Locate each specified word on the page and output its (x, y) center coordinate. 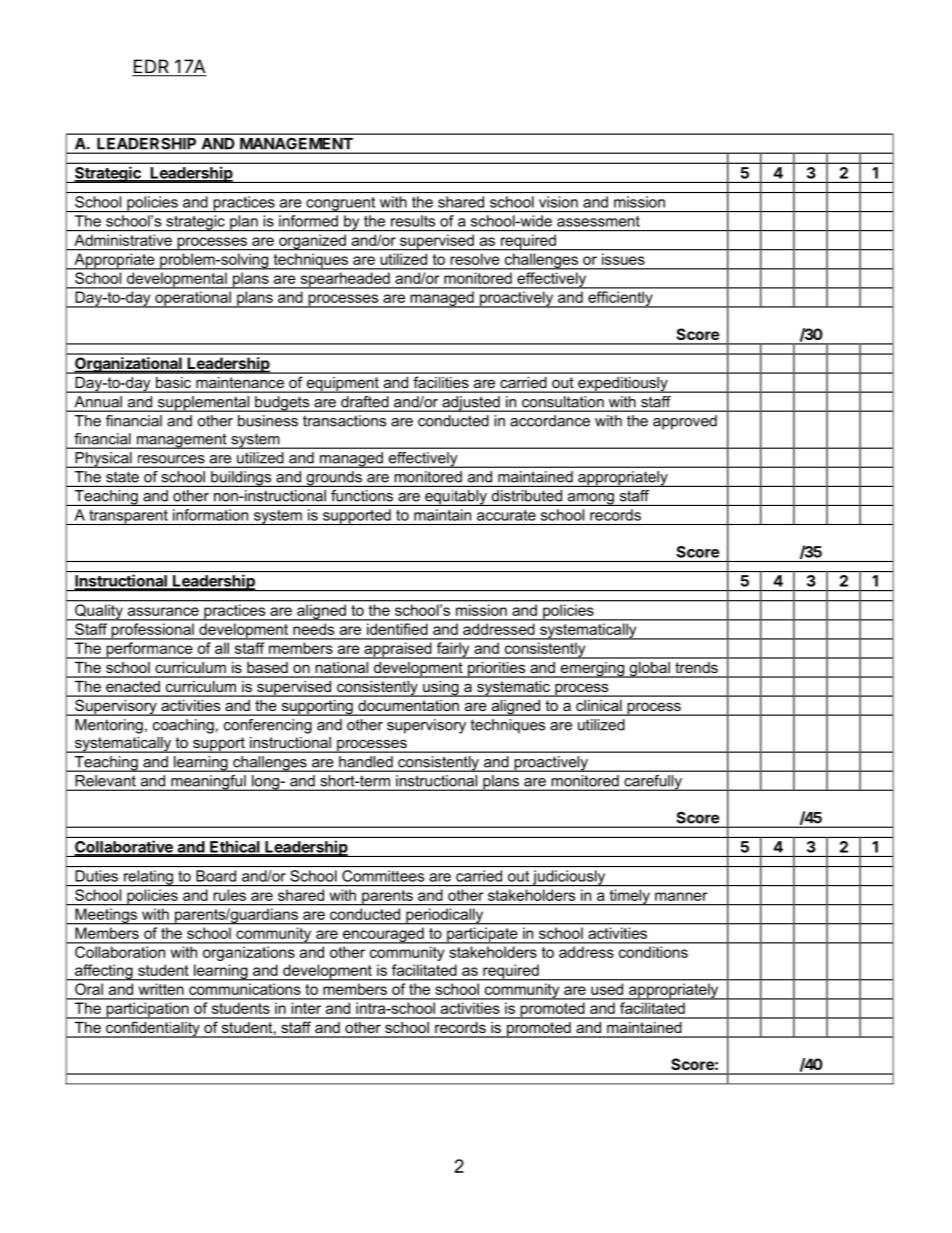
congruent (341, 204)
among (590, 499)
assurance (163, 611)
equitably (456, 498)
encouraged (383, 936)
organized (312, 242)
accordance (550, 421)
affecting (104, 972)
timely (629, 897)
